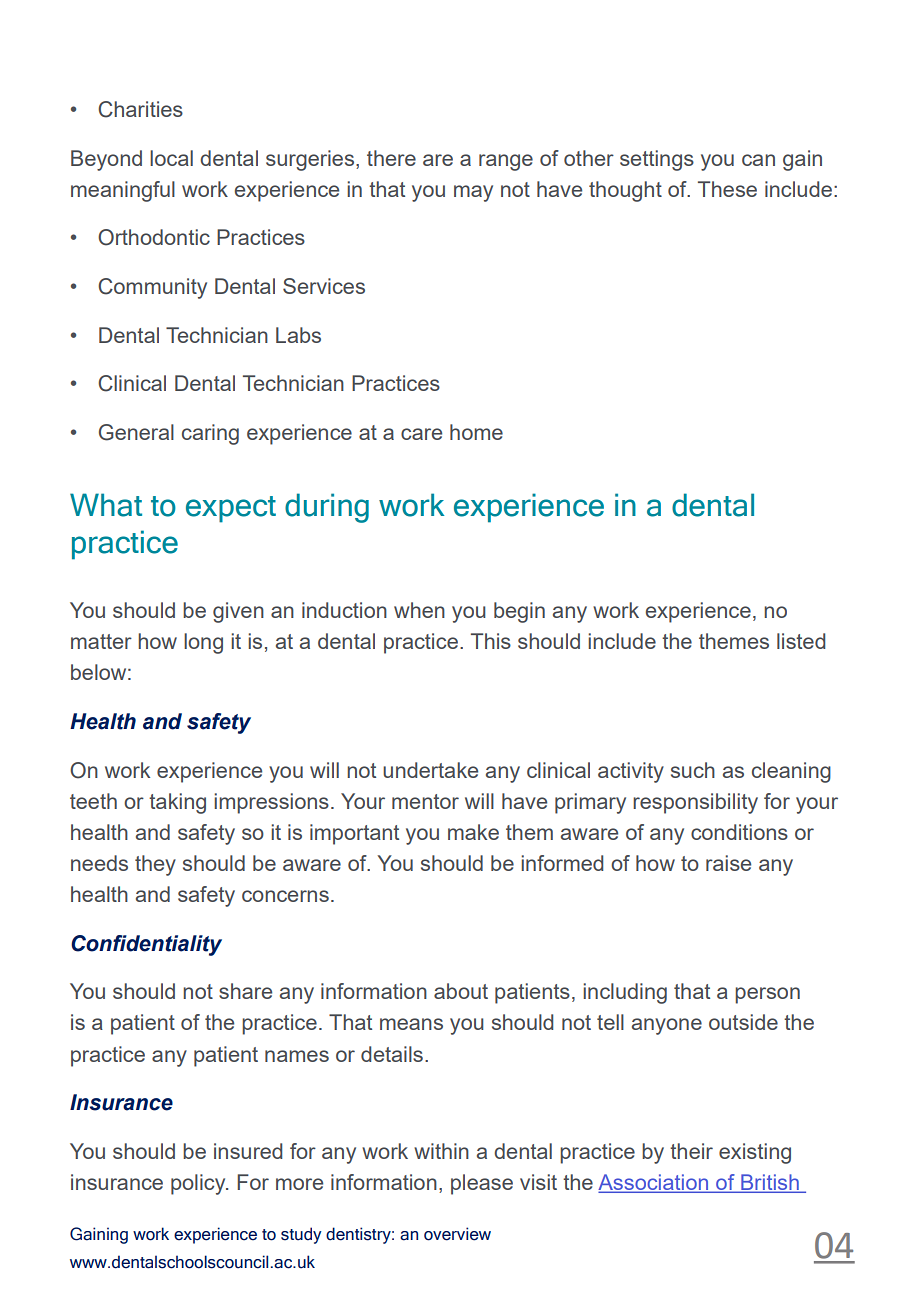 The image size is (924, 1308). Describe the element at coordinates (171, 158) in the document. I see `local` at that location.
